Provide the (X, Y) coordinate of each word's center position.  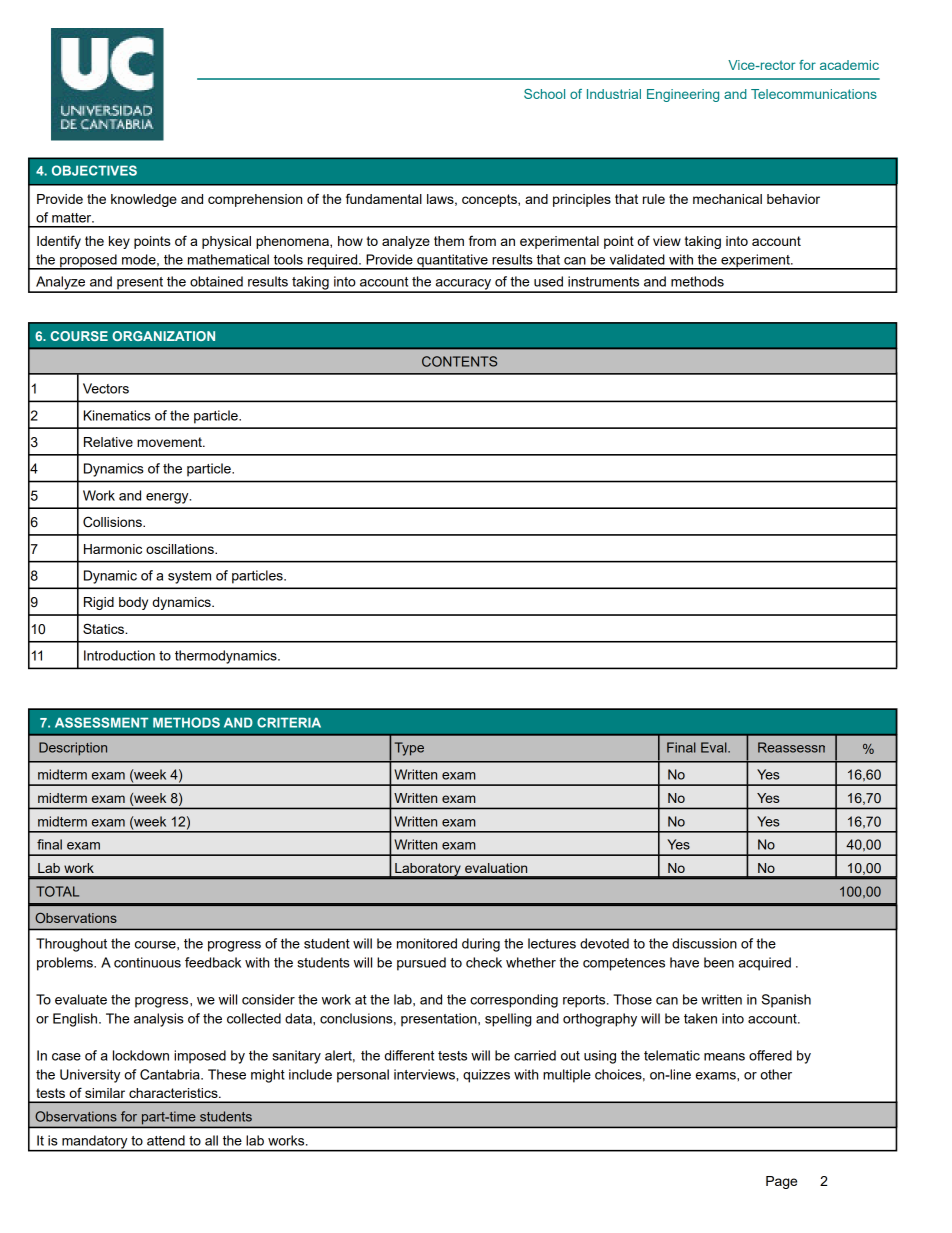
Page (781, 1182)
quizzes (486, 1076)
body (133, 603)
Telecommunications (814, 94)
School (544, 94)
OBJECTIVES (94, 170)
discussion (704, 943)
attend (166, 1140)
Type (409, 749)
